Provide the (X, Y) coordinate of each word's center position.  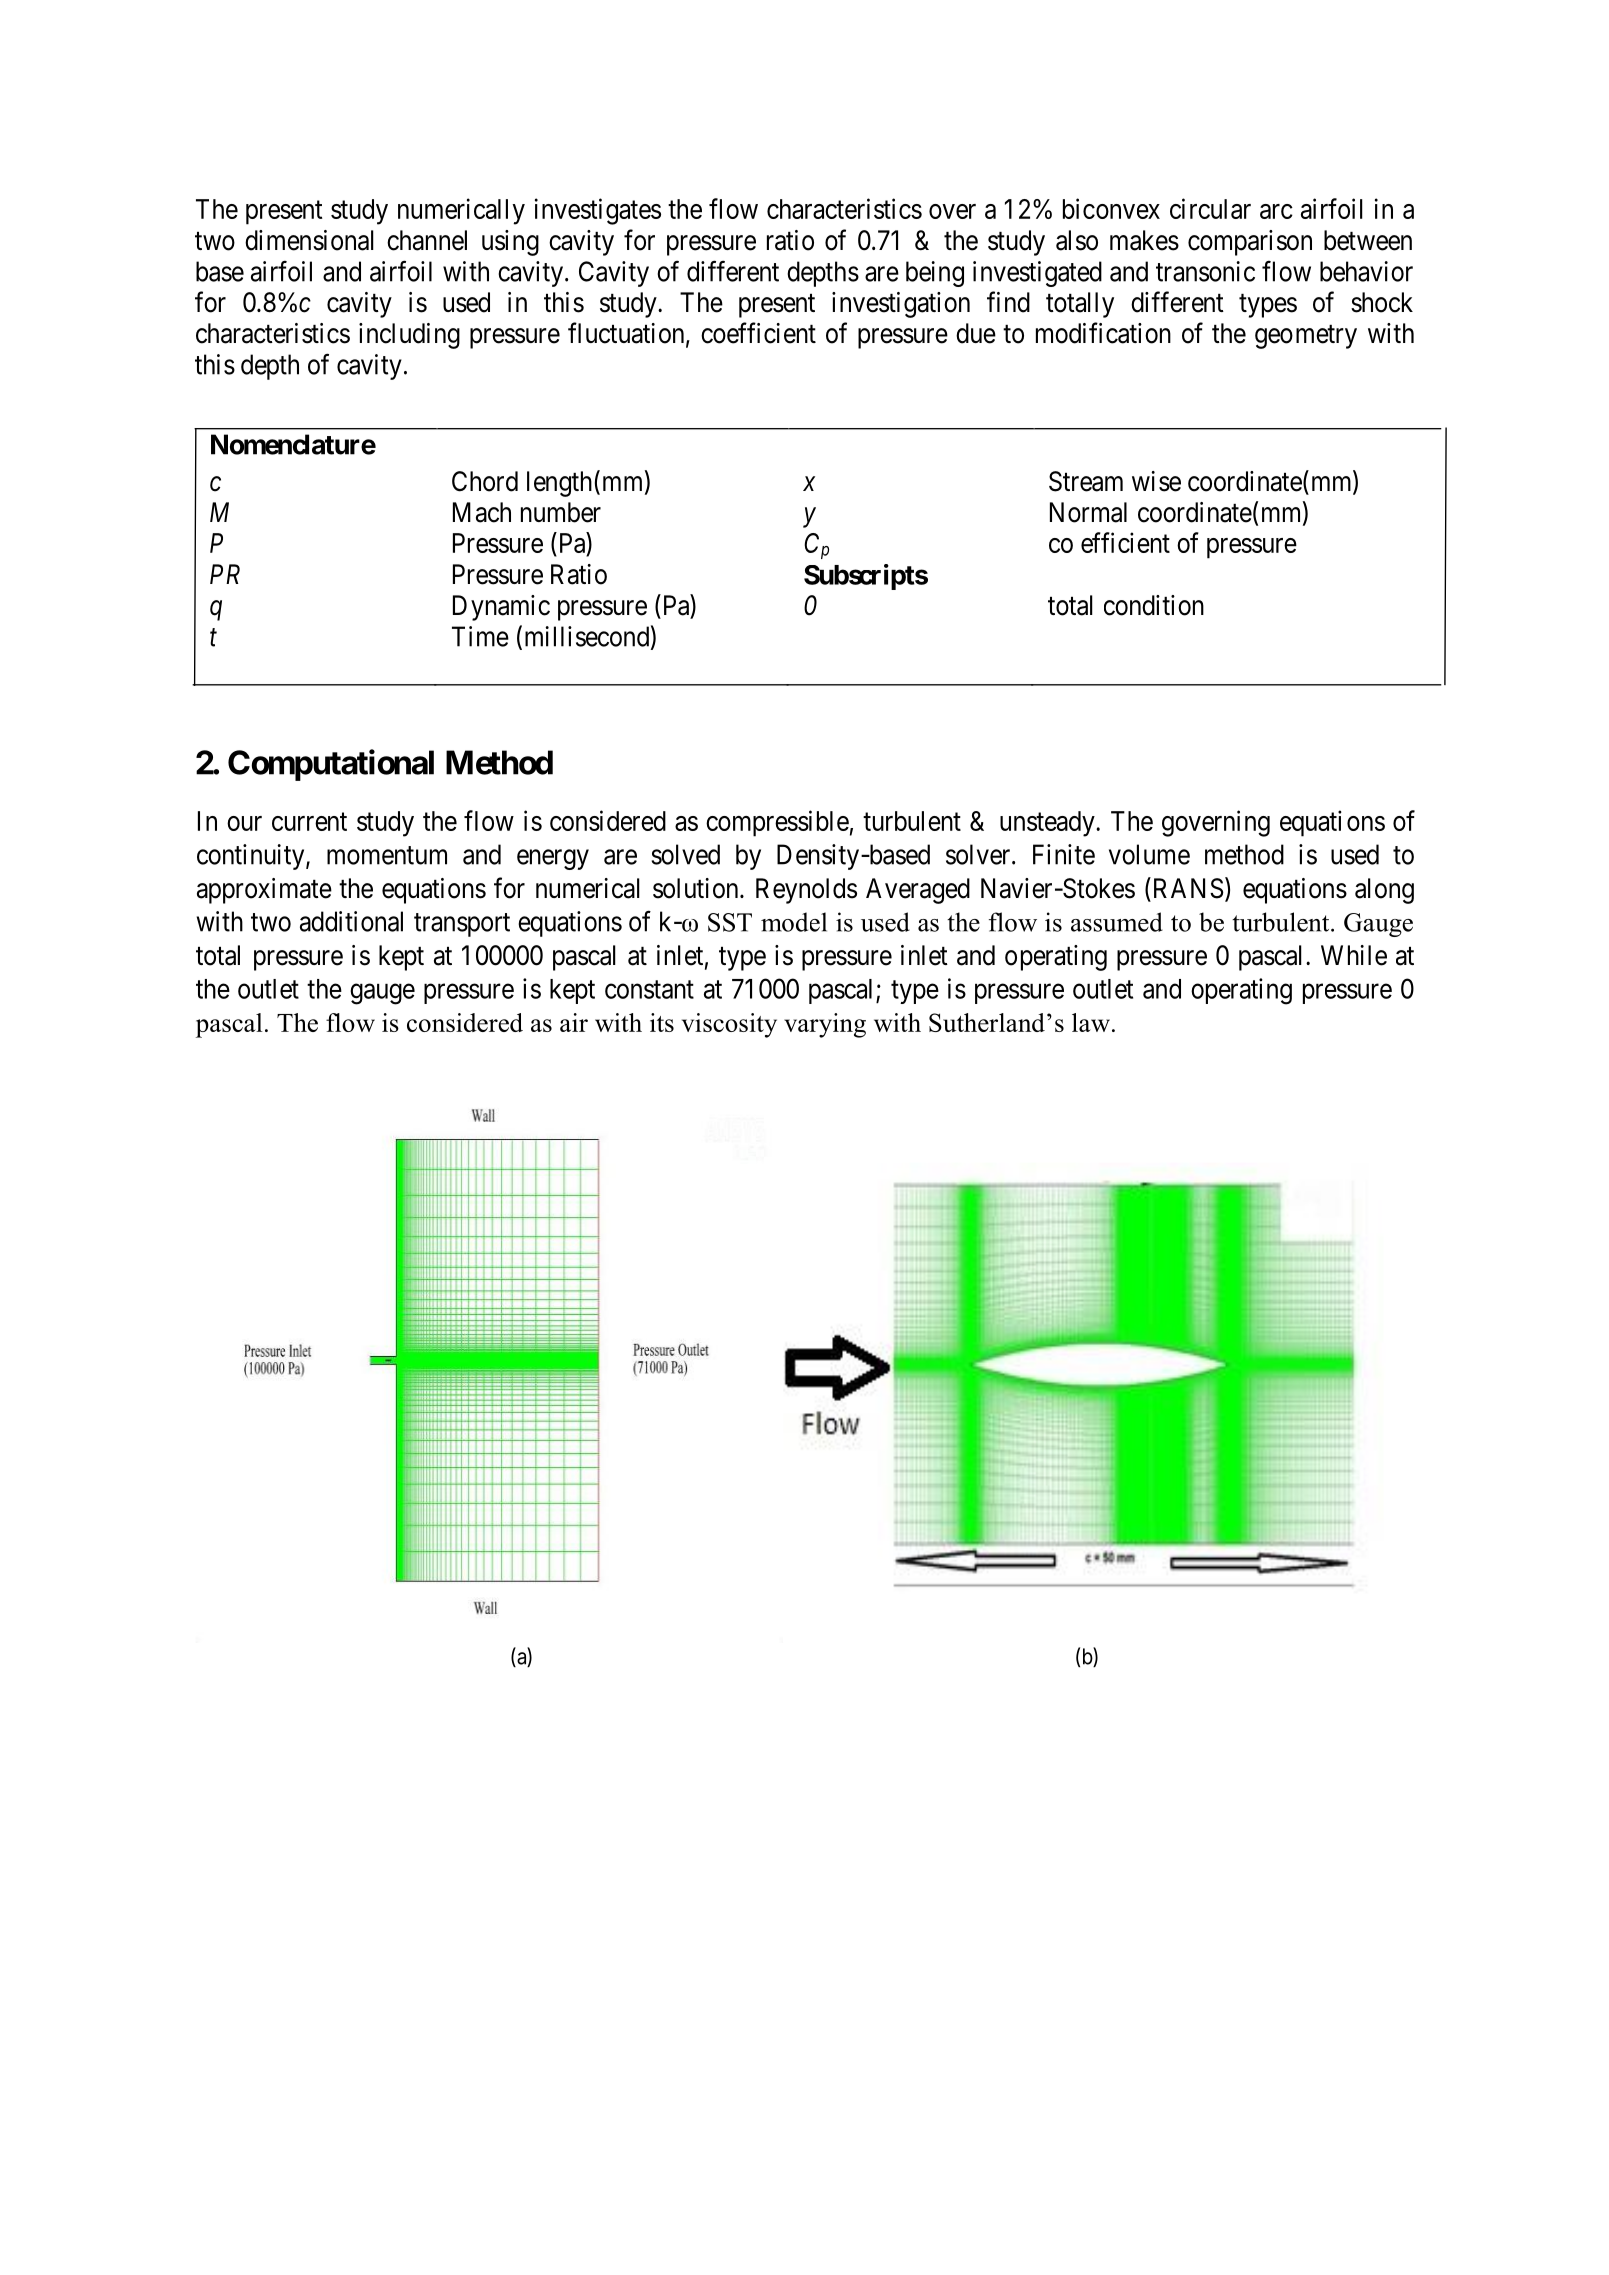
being (935, 274)
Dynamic (501, 608)
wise (1156, 481)
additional (351, 921)
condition (1154, 605)
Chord (485, 481)
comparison (1250, 243)
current (309, 822)
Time (480, 636)
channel (427, 240)
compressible (777, 823)
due (976, 333)
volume (1149, 854)
